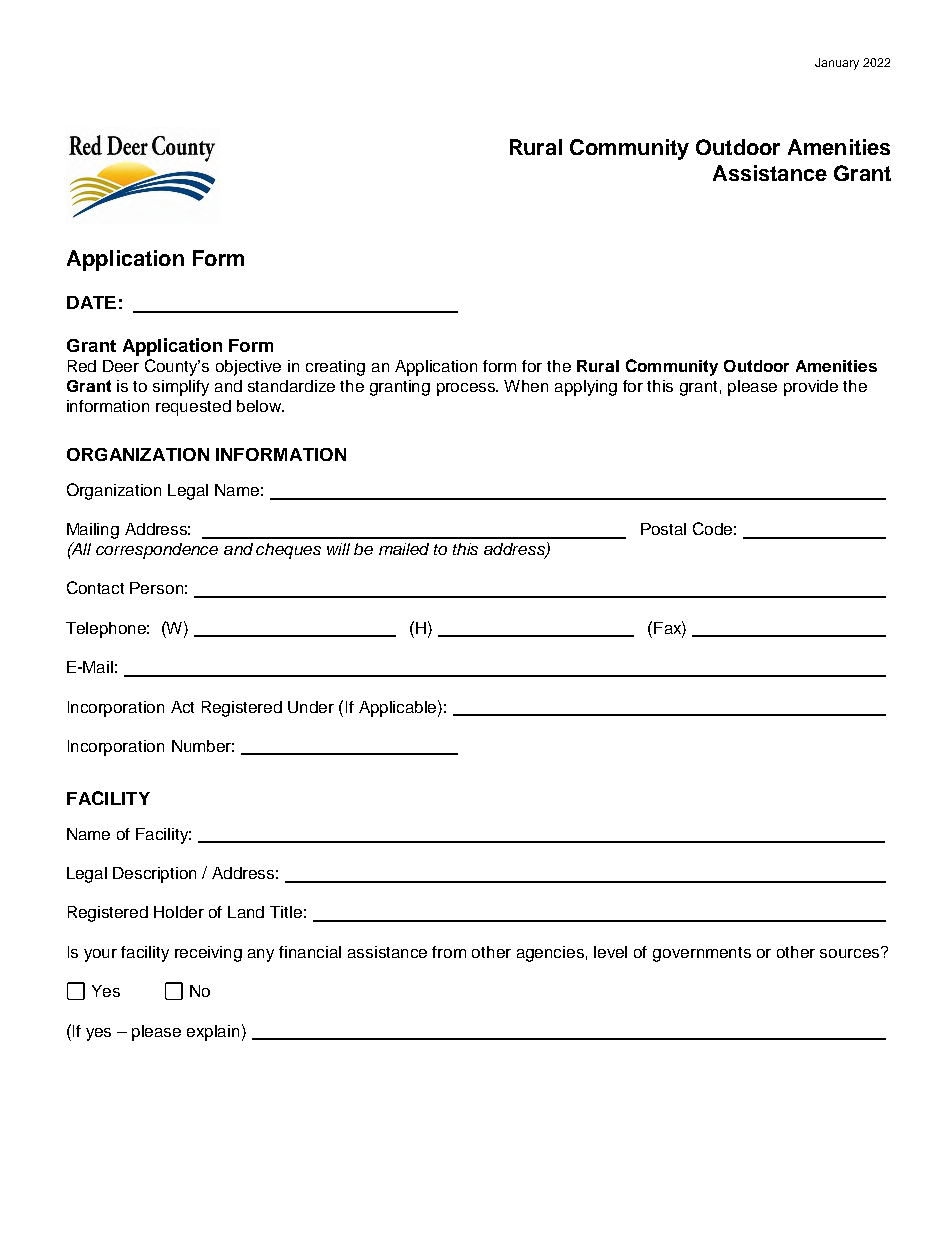  What do you see at coordinates (288, 551) in the screenshot?
I see `cheques` at bounding box center [288, 551].
